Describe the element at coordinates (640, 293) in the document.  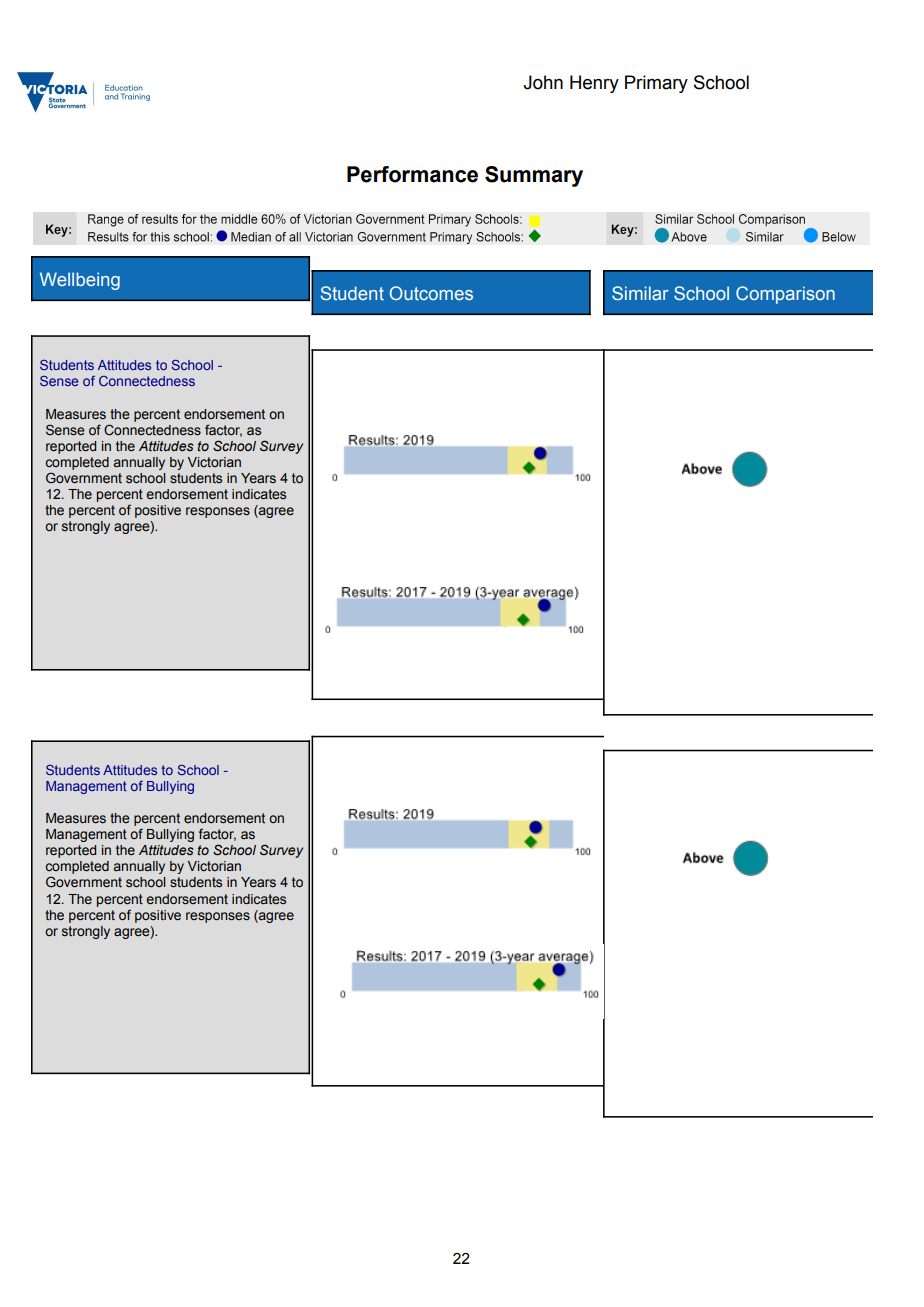
I see `Similar` at that location.
